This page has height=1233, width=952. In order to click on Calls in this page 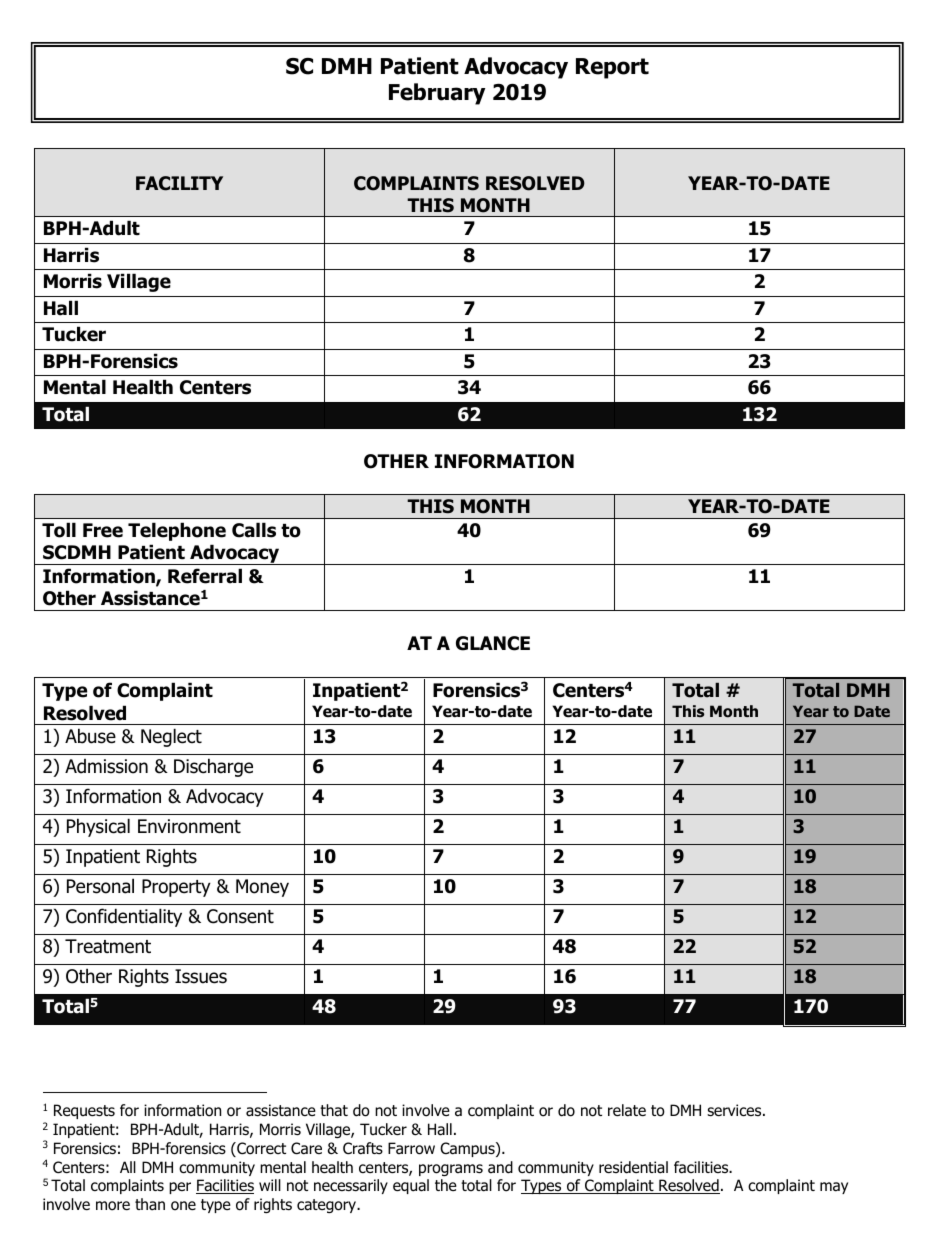, I will do `click(254, 530)`.
